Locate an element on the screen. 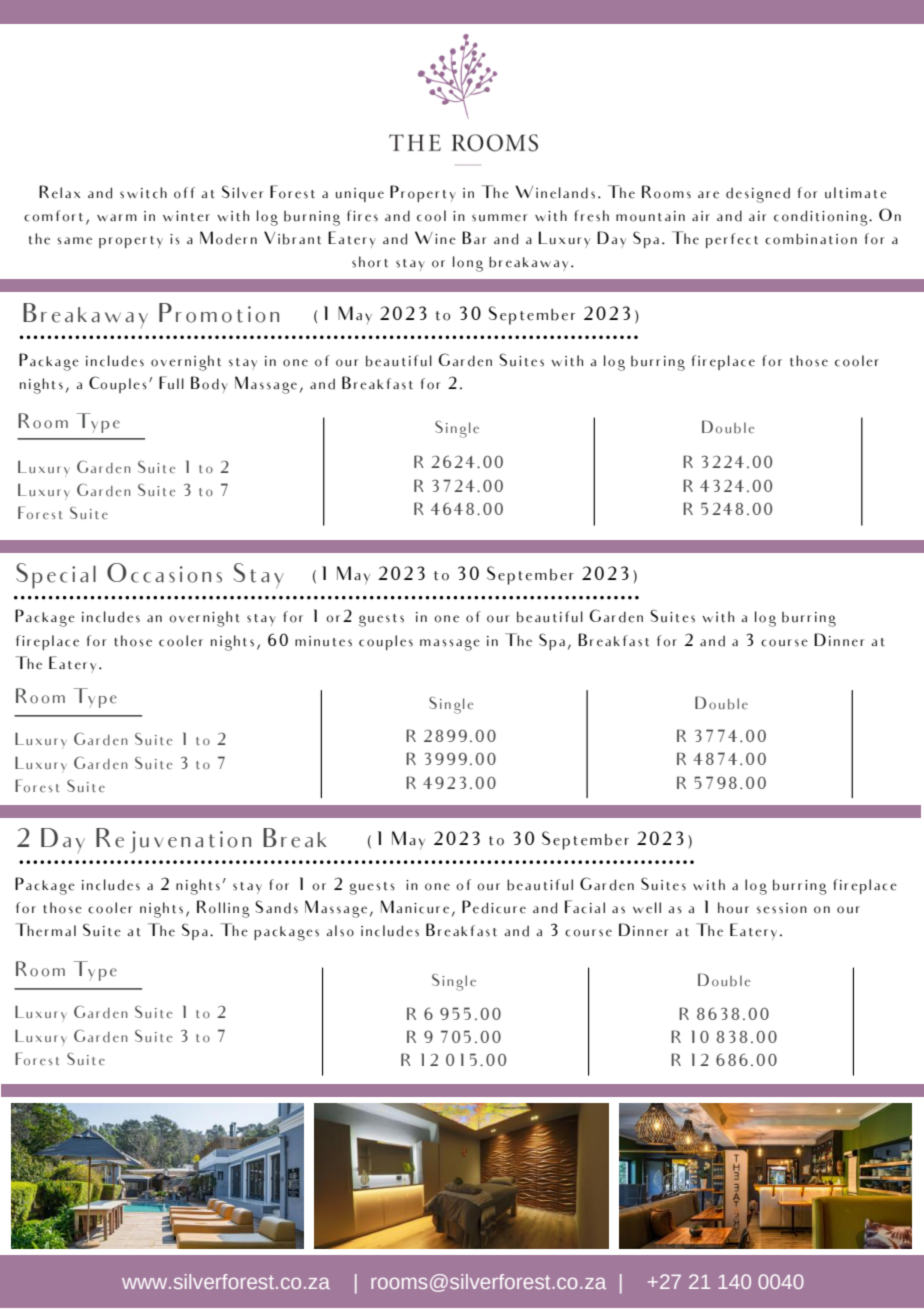  minutes is located at coordinates (323, 641).
